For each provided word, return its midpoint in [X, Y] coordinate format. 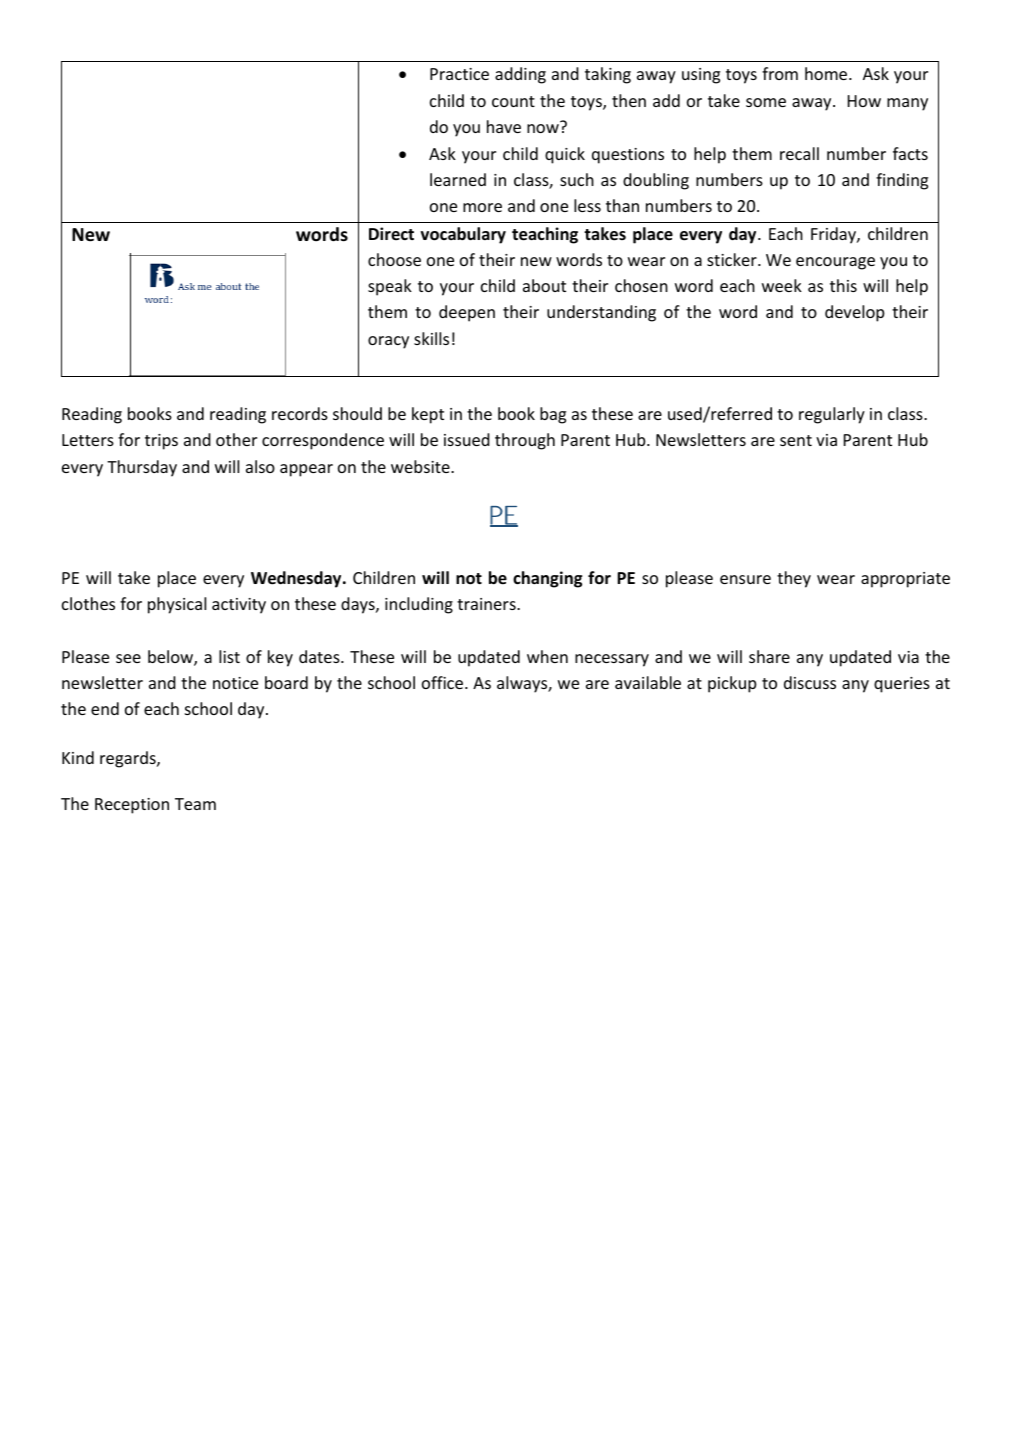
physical [177, 605]
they [794, 579]
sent [796, 440]
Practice [459, 74]
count [513, 101]
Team [195, 804]
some [766, 102]
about [544, 285]
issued [467, 439]
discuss [810, 682]
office [444, 682]
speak [390, 287]
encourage [835, 263]
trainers [487, 604]
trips [161, 442]
